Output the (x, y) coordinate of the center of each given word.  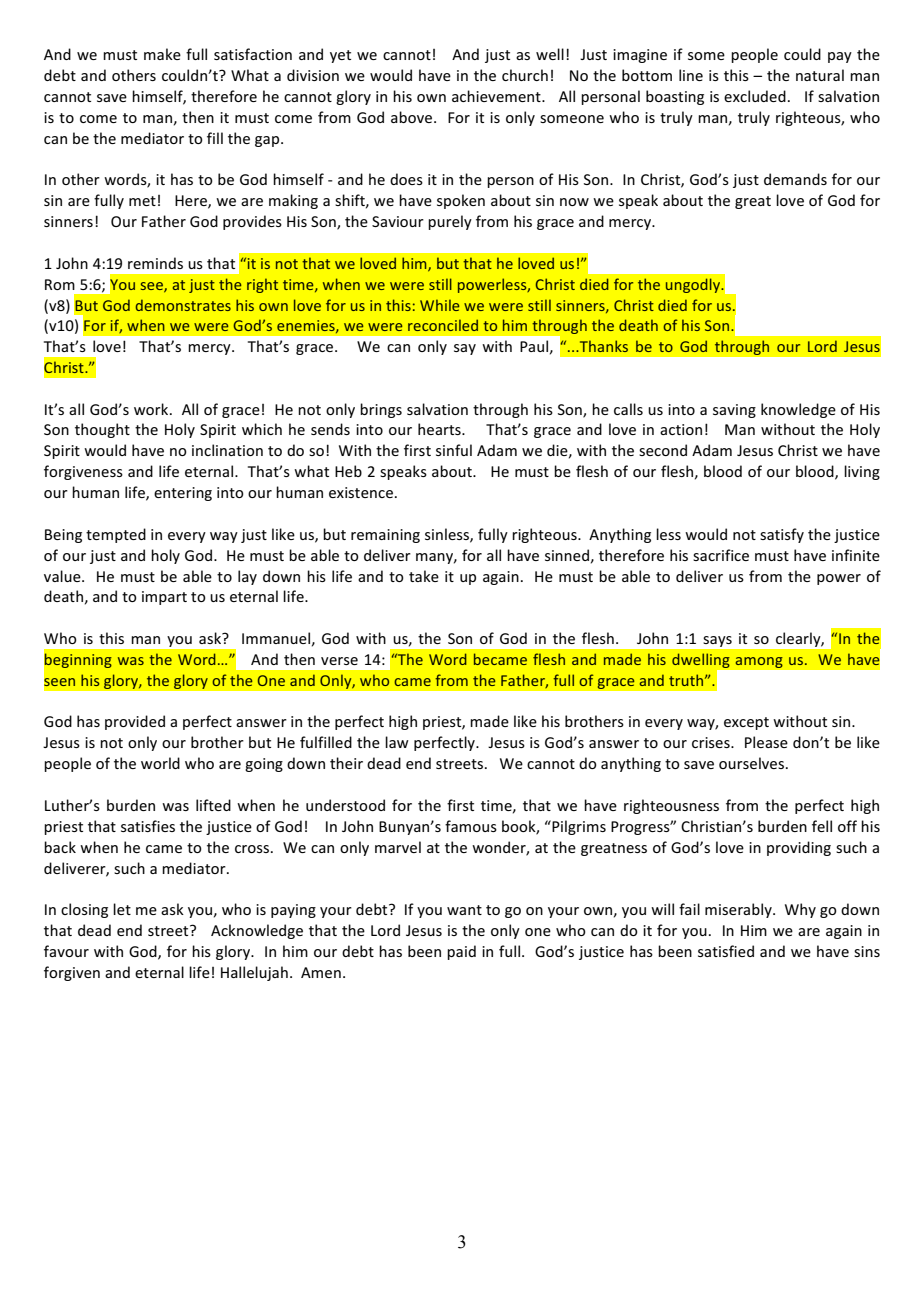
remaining (385, 536)
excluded (755, 96)
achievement (497, 96)
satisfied (726, 951)
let (122, 909)
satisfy (782, 535)
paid (461, 952)
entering (183, 494)
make (162, 54)
